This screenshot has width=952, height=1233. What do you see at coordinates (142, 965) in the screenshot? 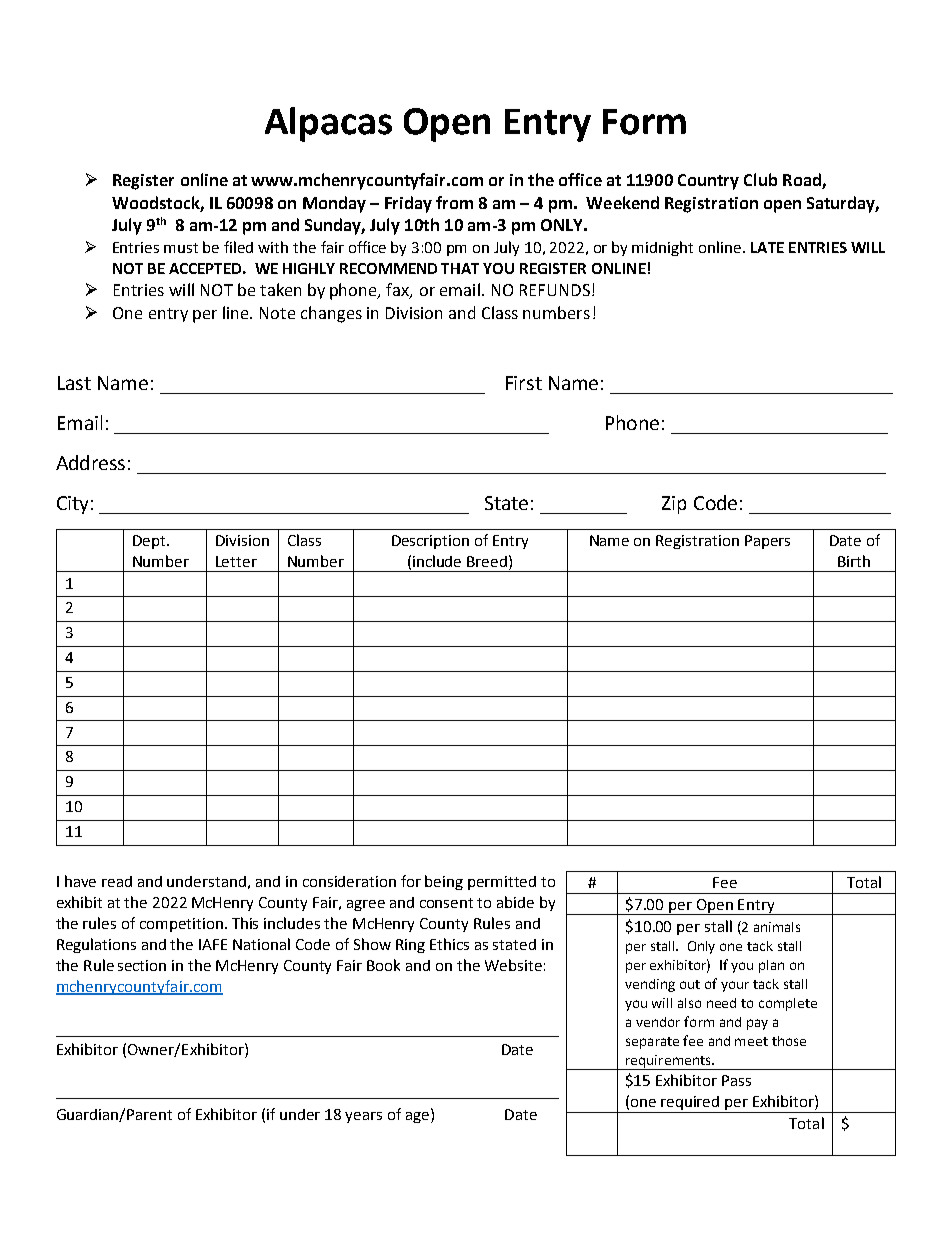
I see `section` at bounding box center [142, 965].
